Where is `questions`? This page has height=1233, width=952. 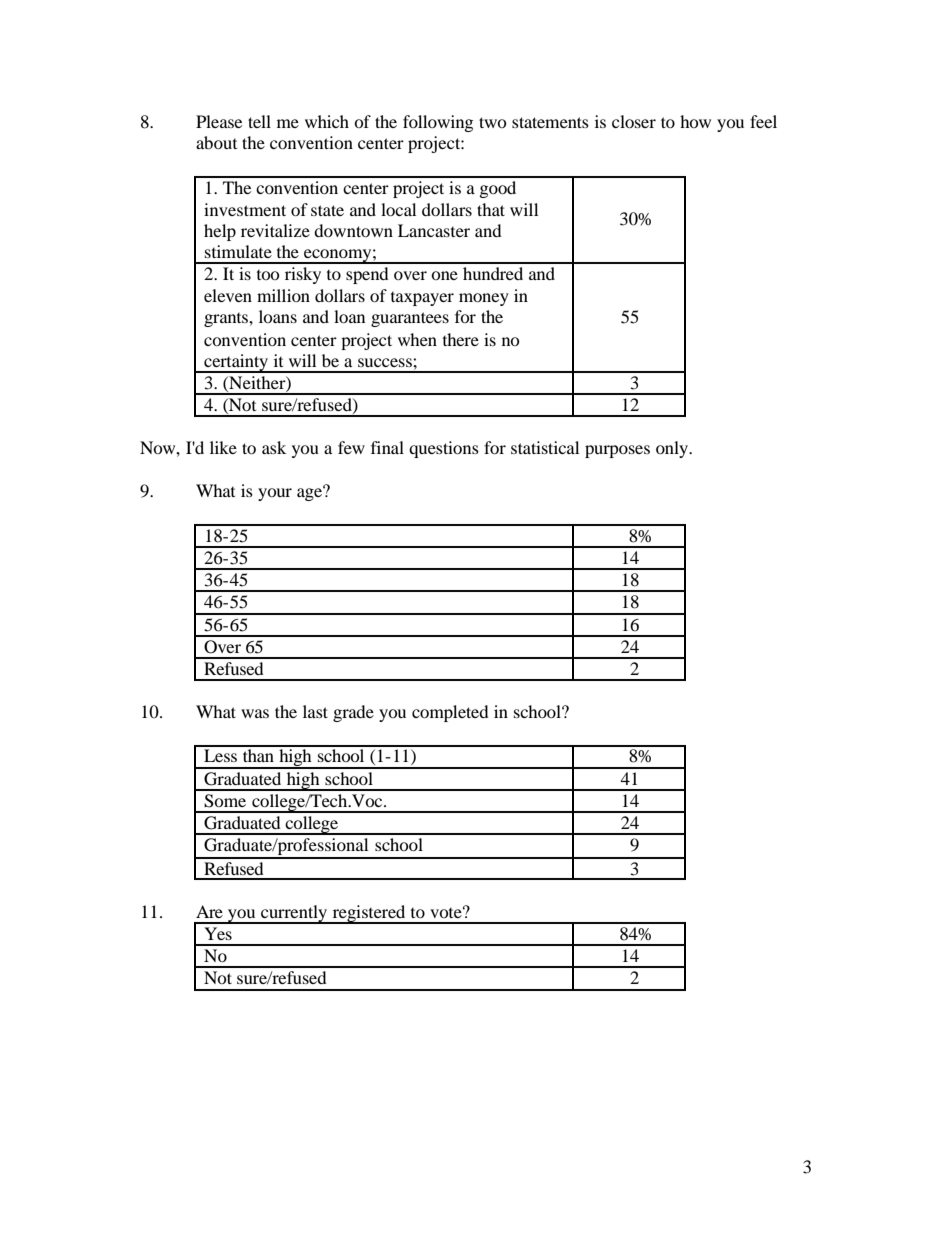 questions is located at coordinates (444, 449).
